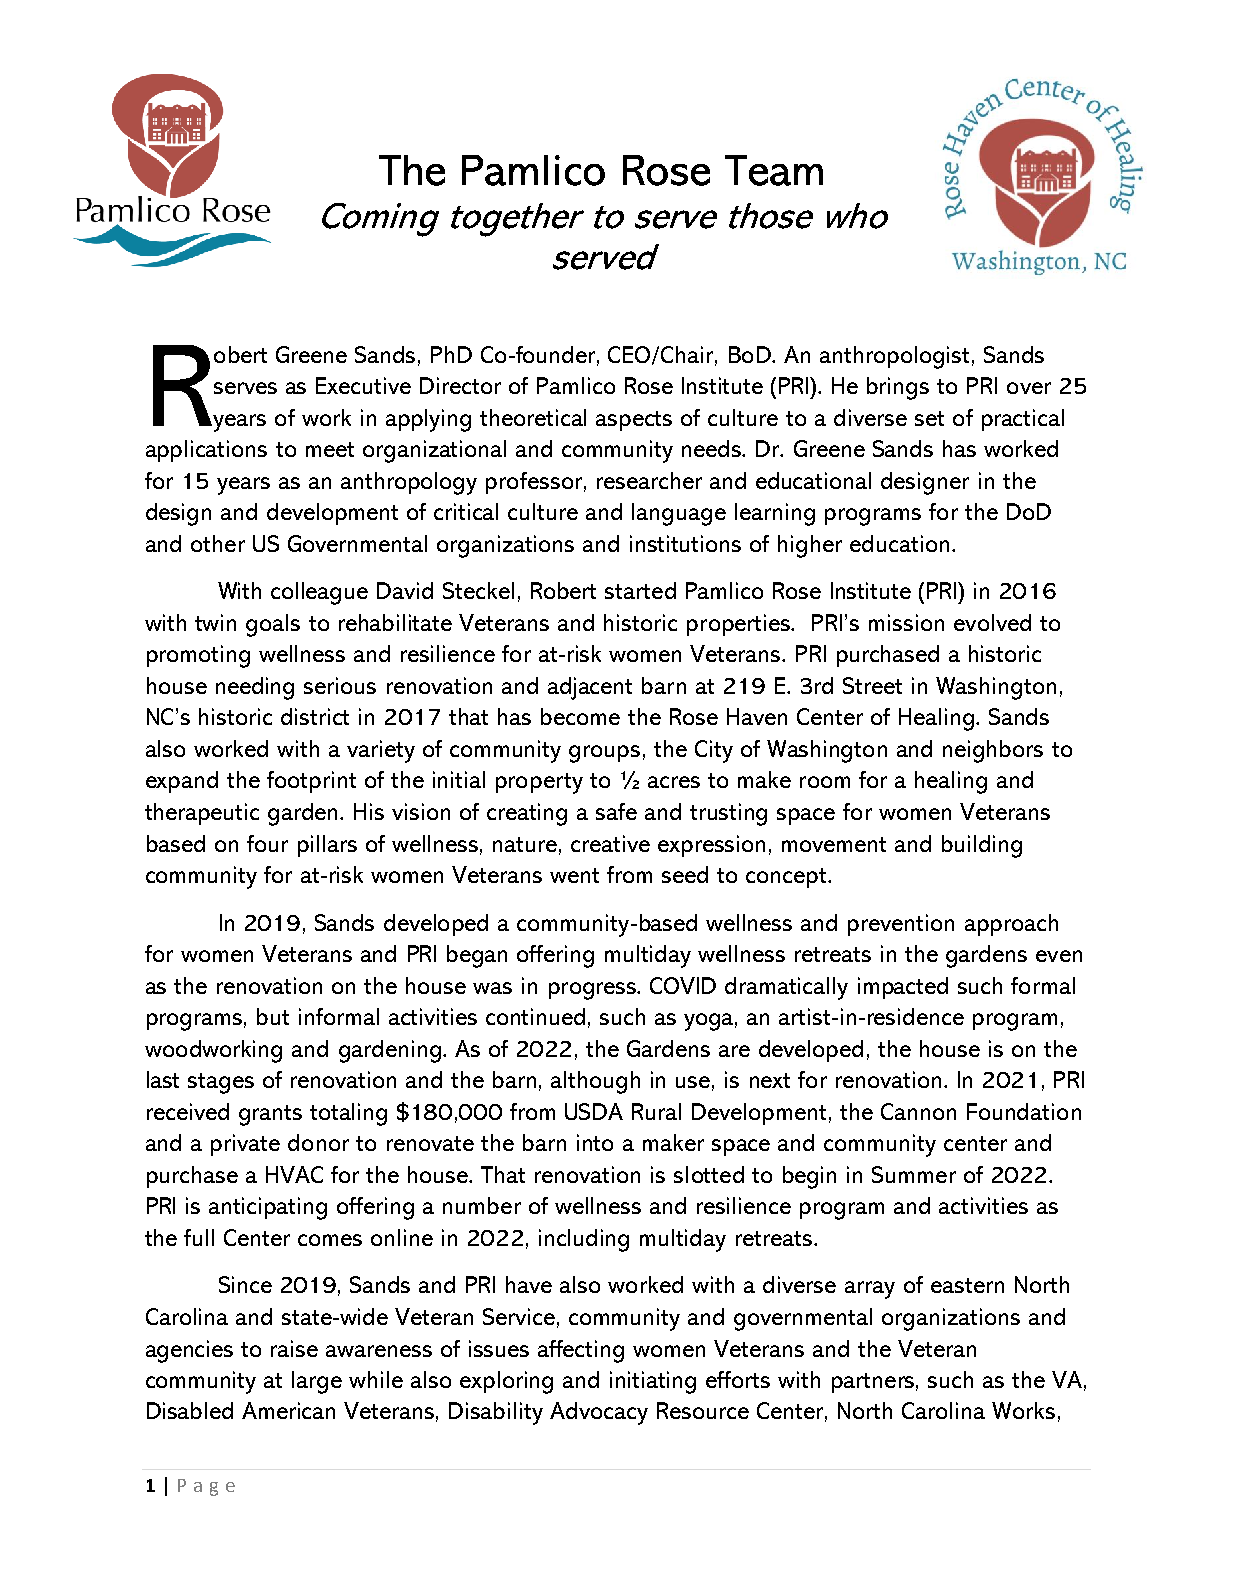 Image resolution: width=1233 pixels, height=1596 pixels. I want to click on impacted, so click(903, 988).
